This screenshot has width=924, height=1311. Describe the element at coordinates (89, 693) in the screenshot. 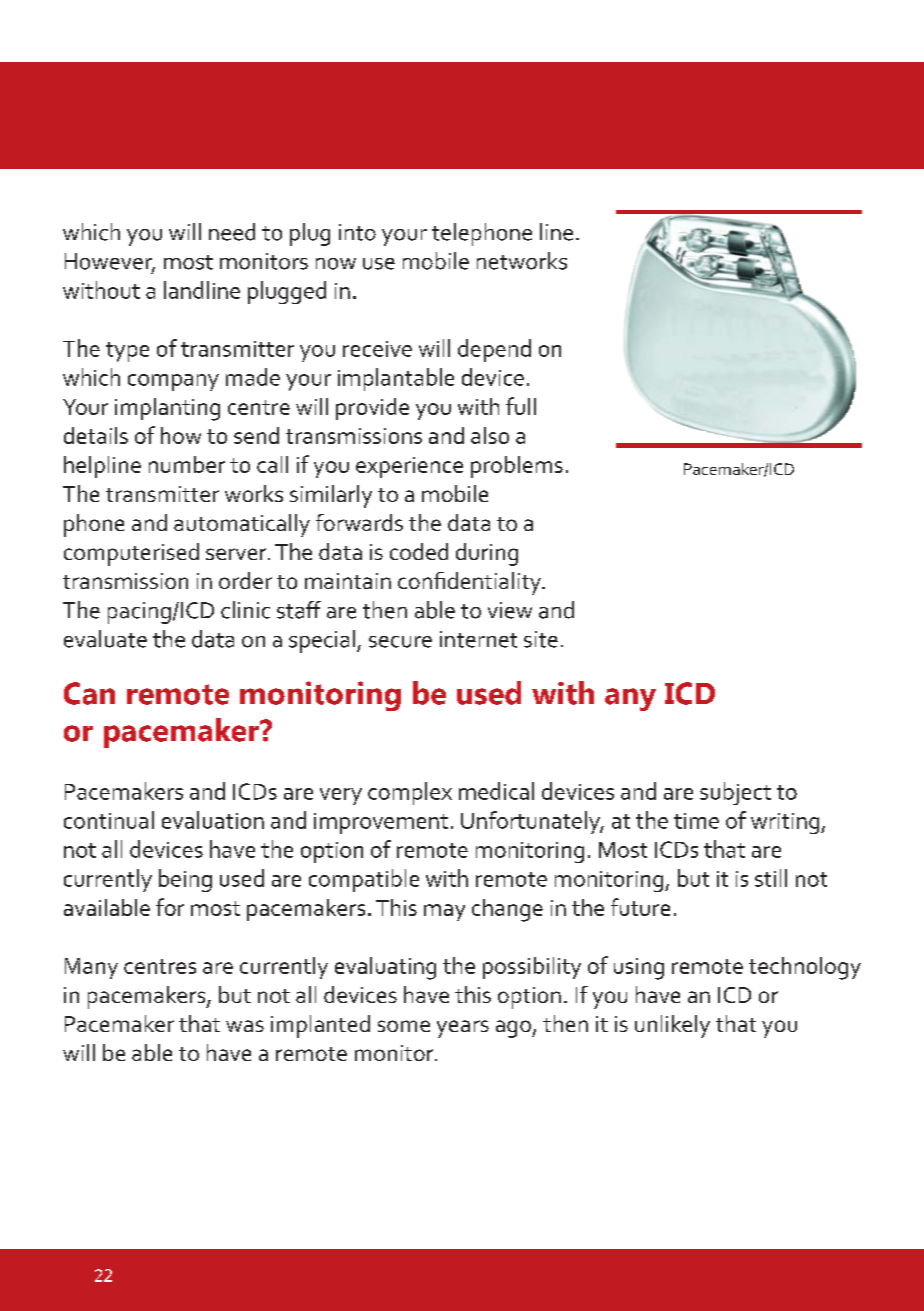

I see `Can` at that location.
